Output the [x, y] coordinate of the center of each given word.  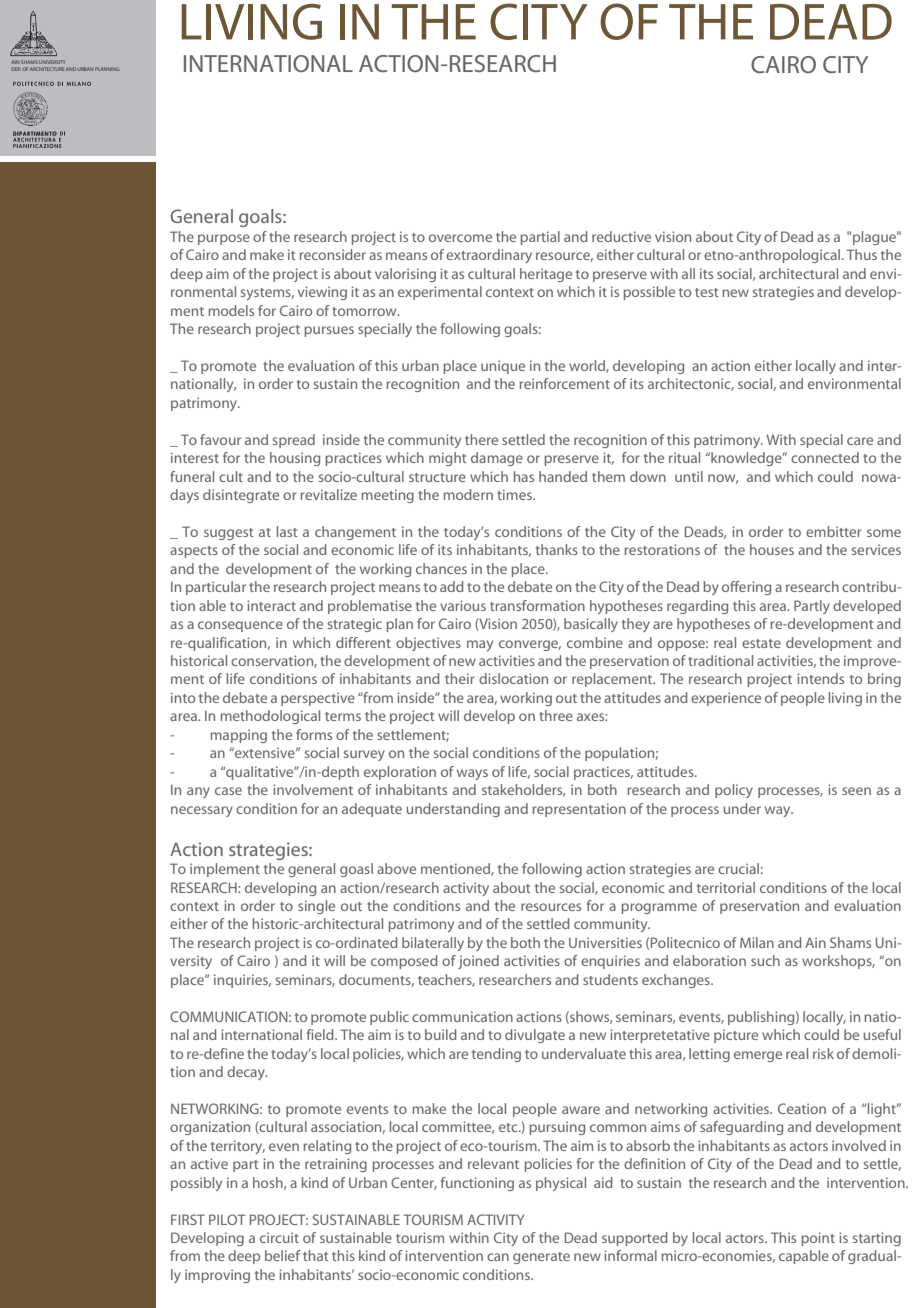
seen [856, 791]
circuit [279, 1237]
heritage [546, 275]
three [556, 715]
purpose [224, 239]
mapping [238, 736]
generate [541, 1258]
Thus [861, 254]
